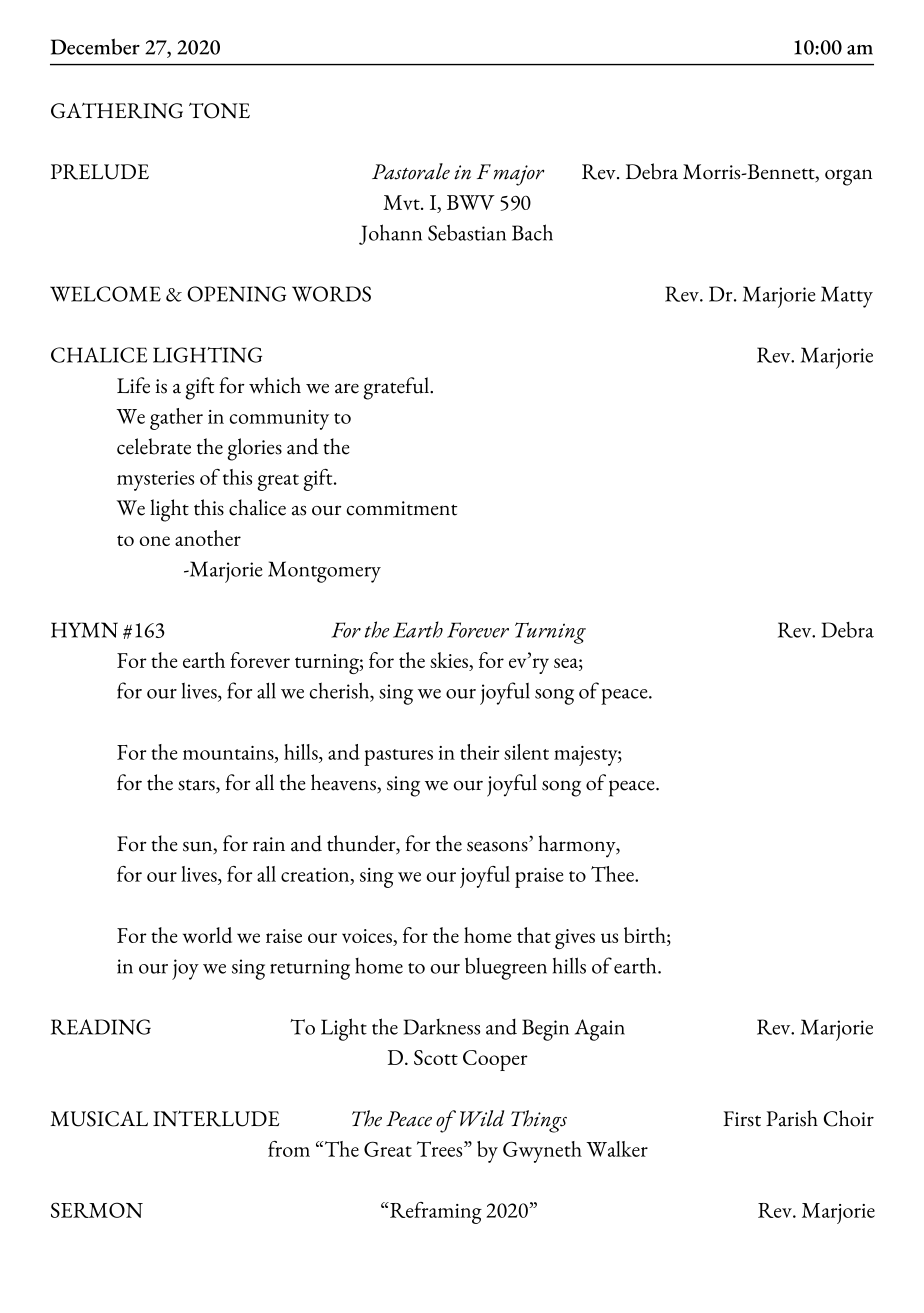  What do you see at coordinates (84, 630) in the document?
I see `HYMN` at bounding box center [84, 630].
